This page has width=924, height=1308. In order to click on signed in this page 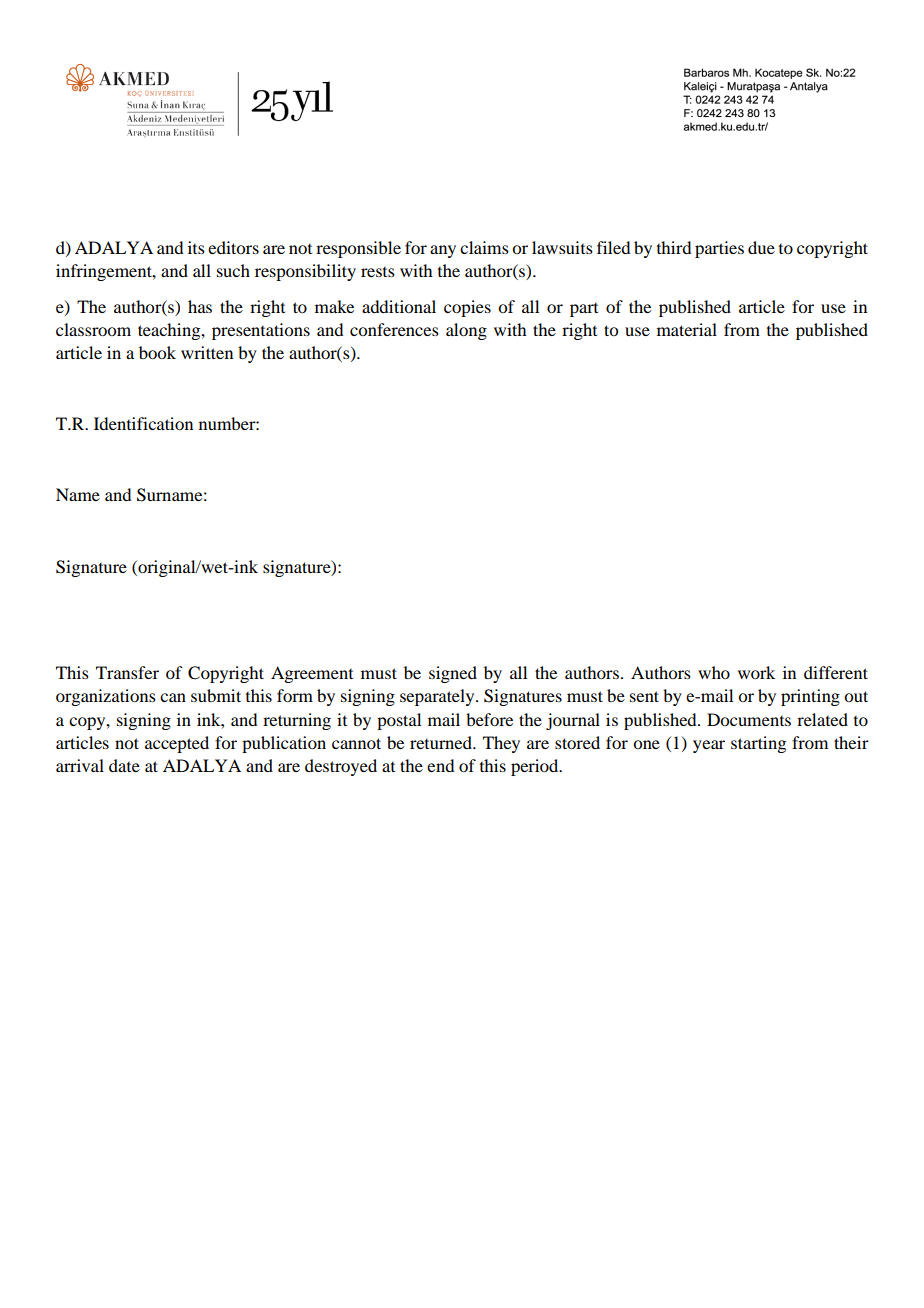, I will do `click(453, 674)`.
